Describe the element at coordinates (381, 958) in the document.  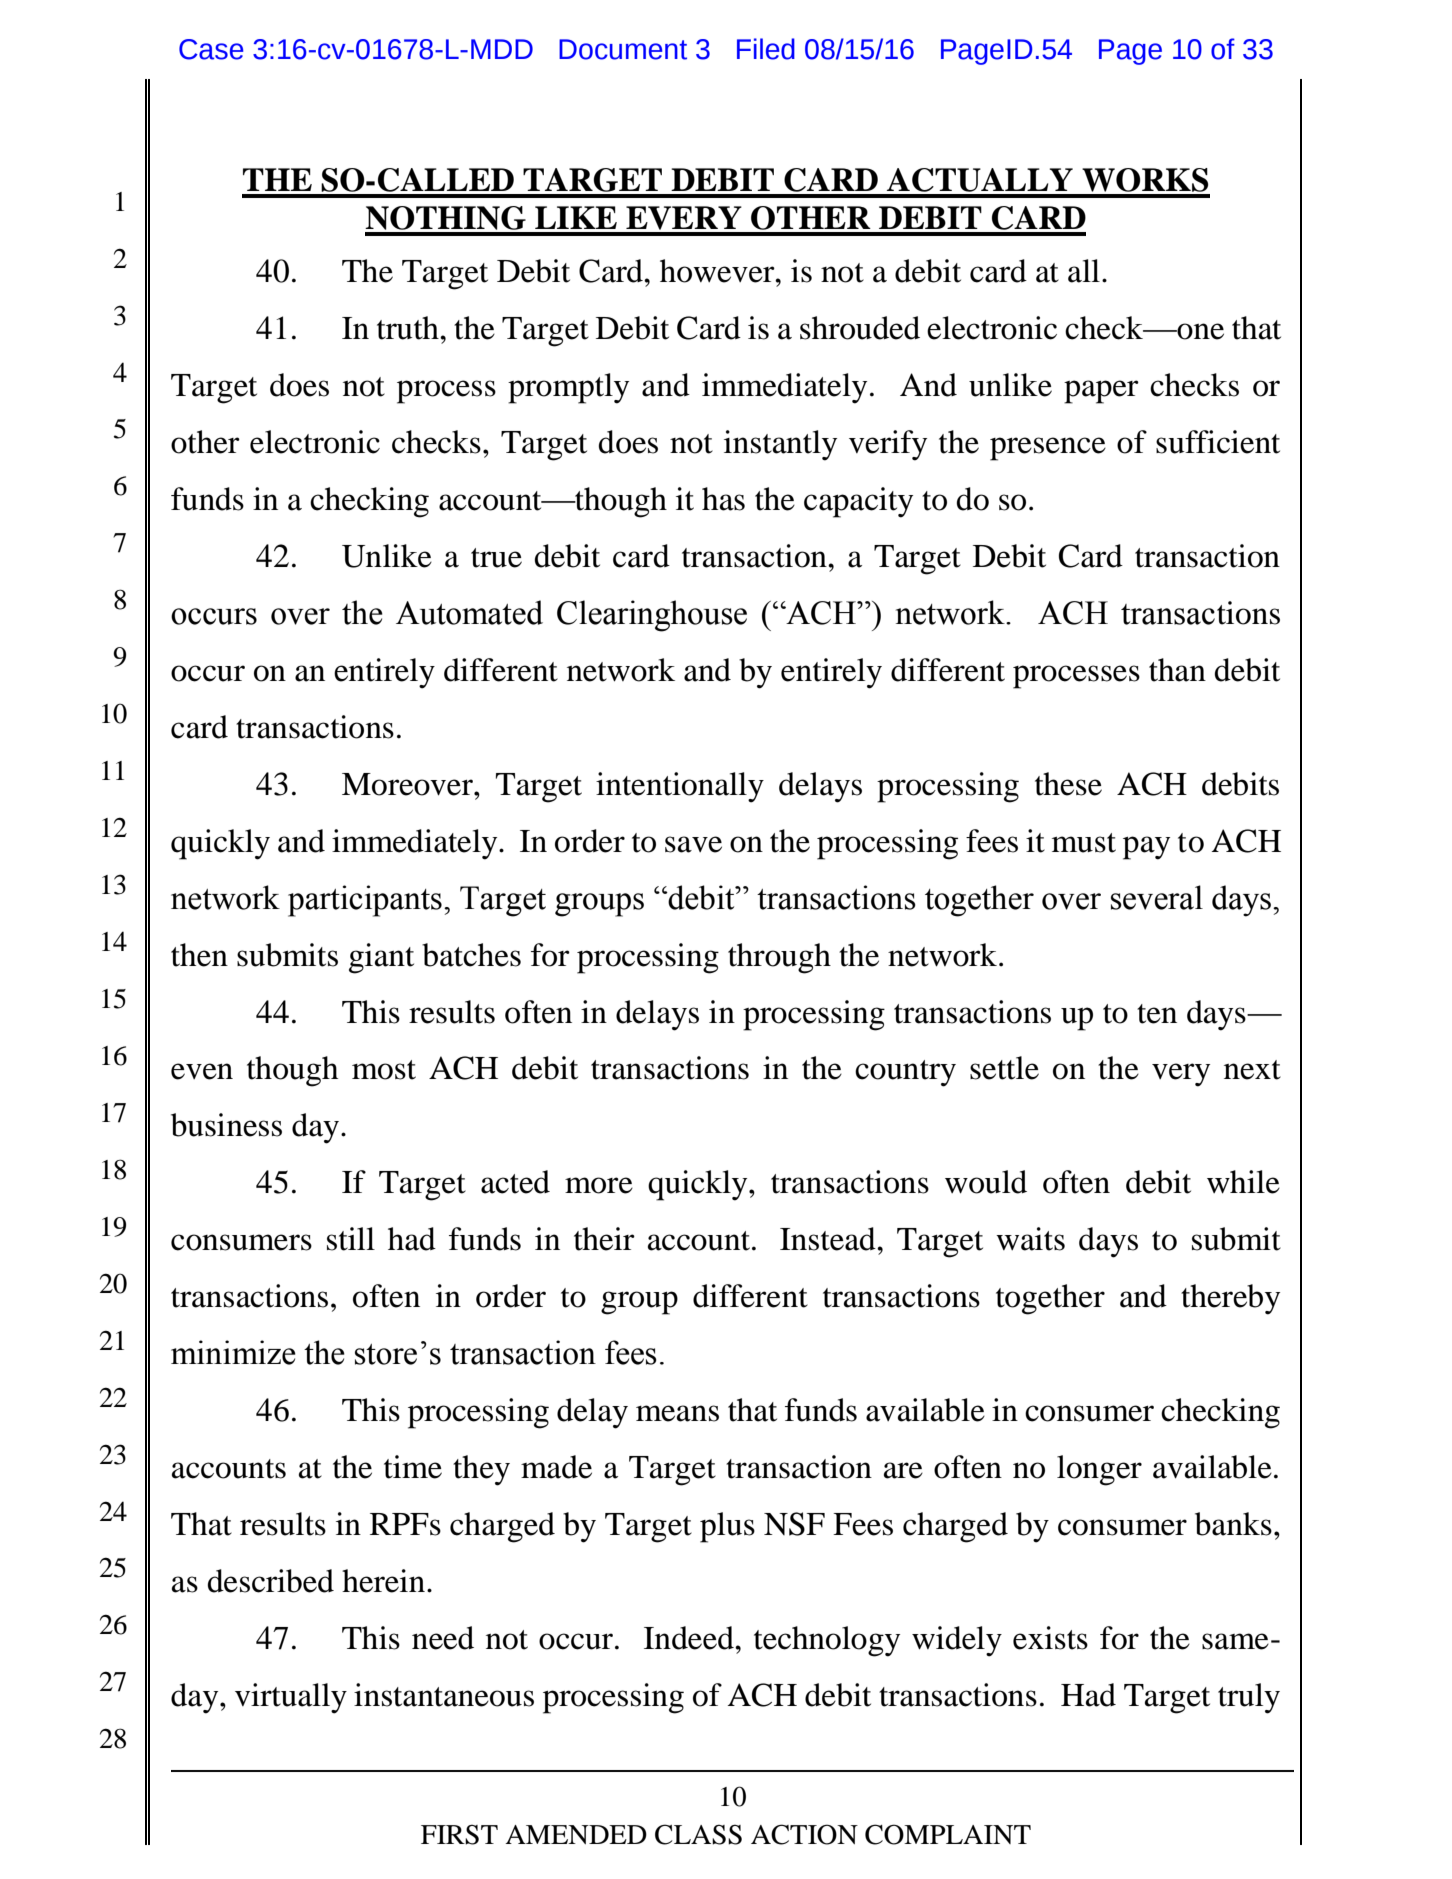
I see `giant` at that location.
